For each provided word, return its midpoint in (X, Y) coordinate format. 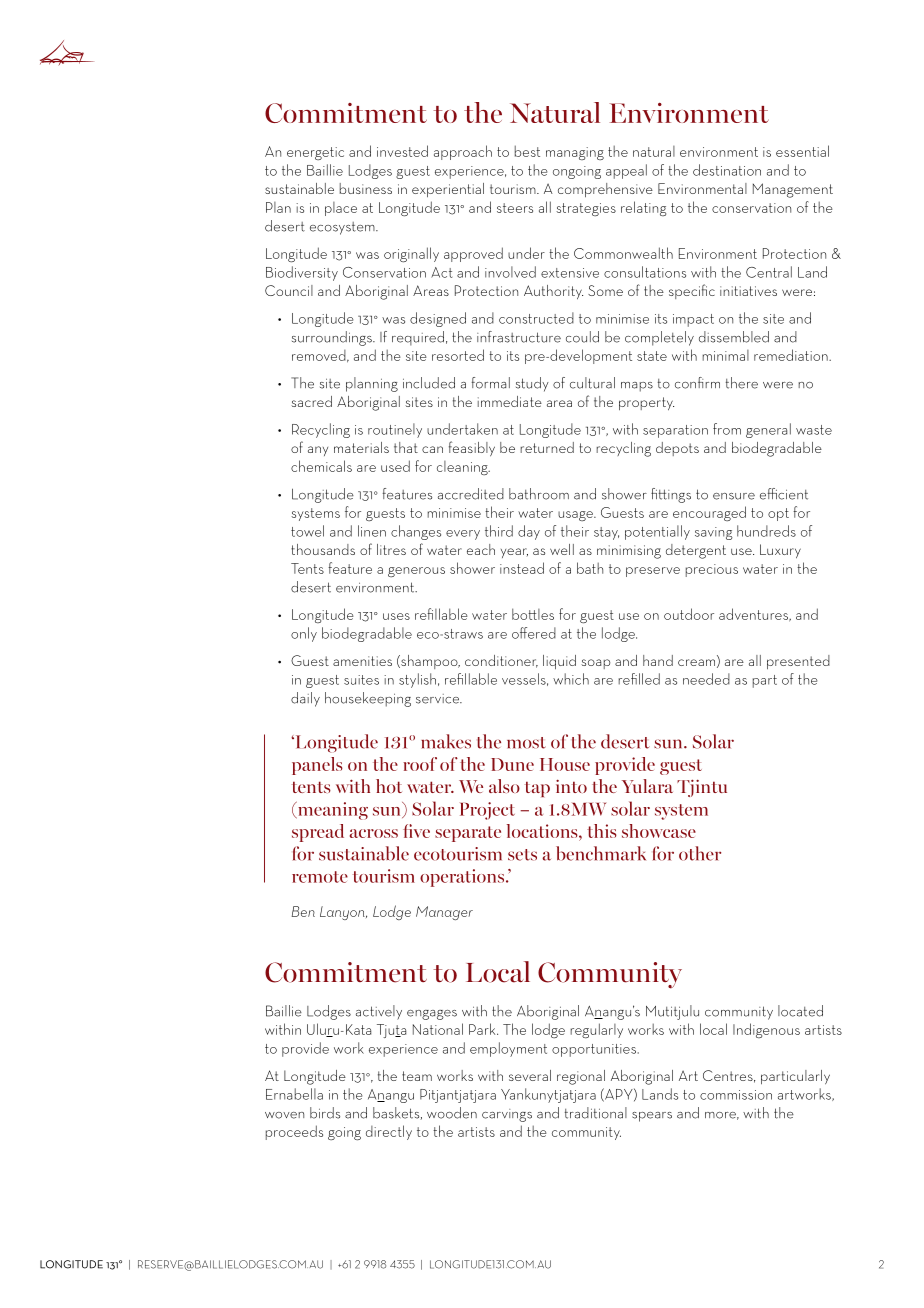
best (527, 151)
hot (389, 786)
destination (727, 170)
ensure (734, 496)
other (700, 853)
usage (576, 516)
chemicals (321, 466)
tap (537, 789)
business (366, 188)
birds (325, 1113)
